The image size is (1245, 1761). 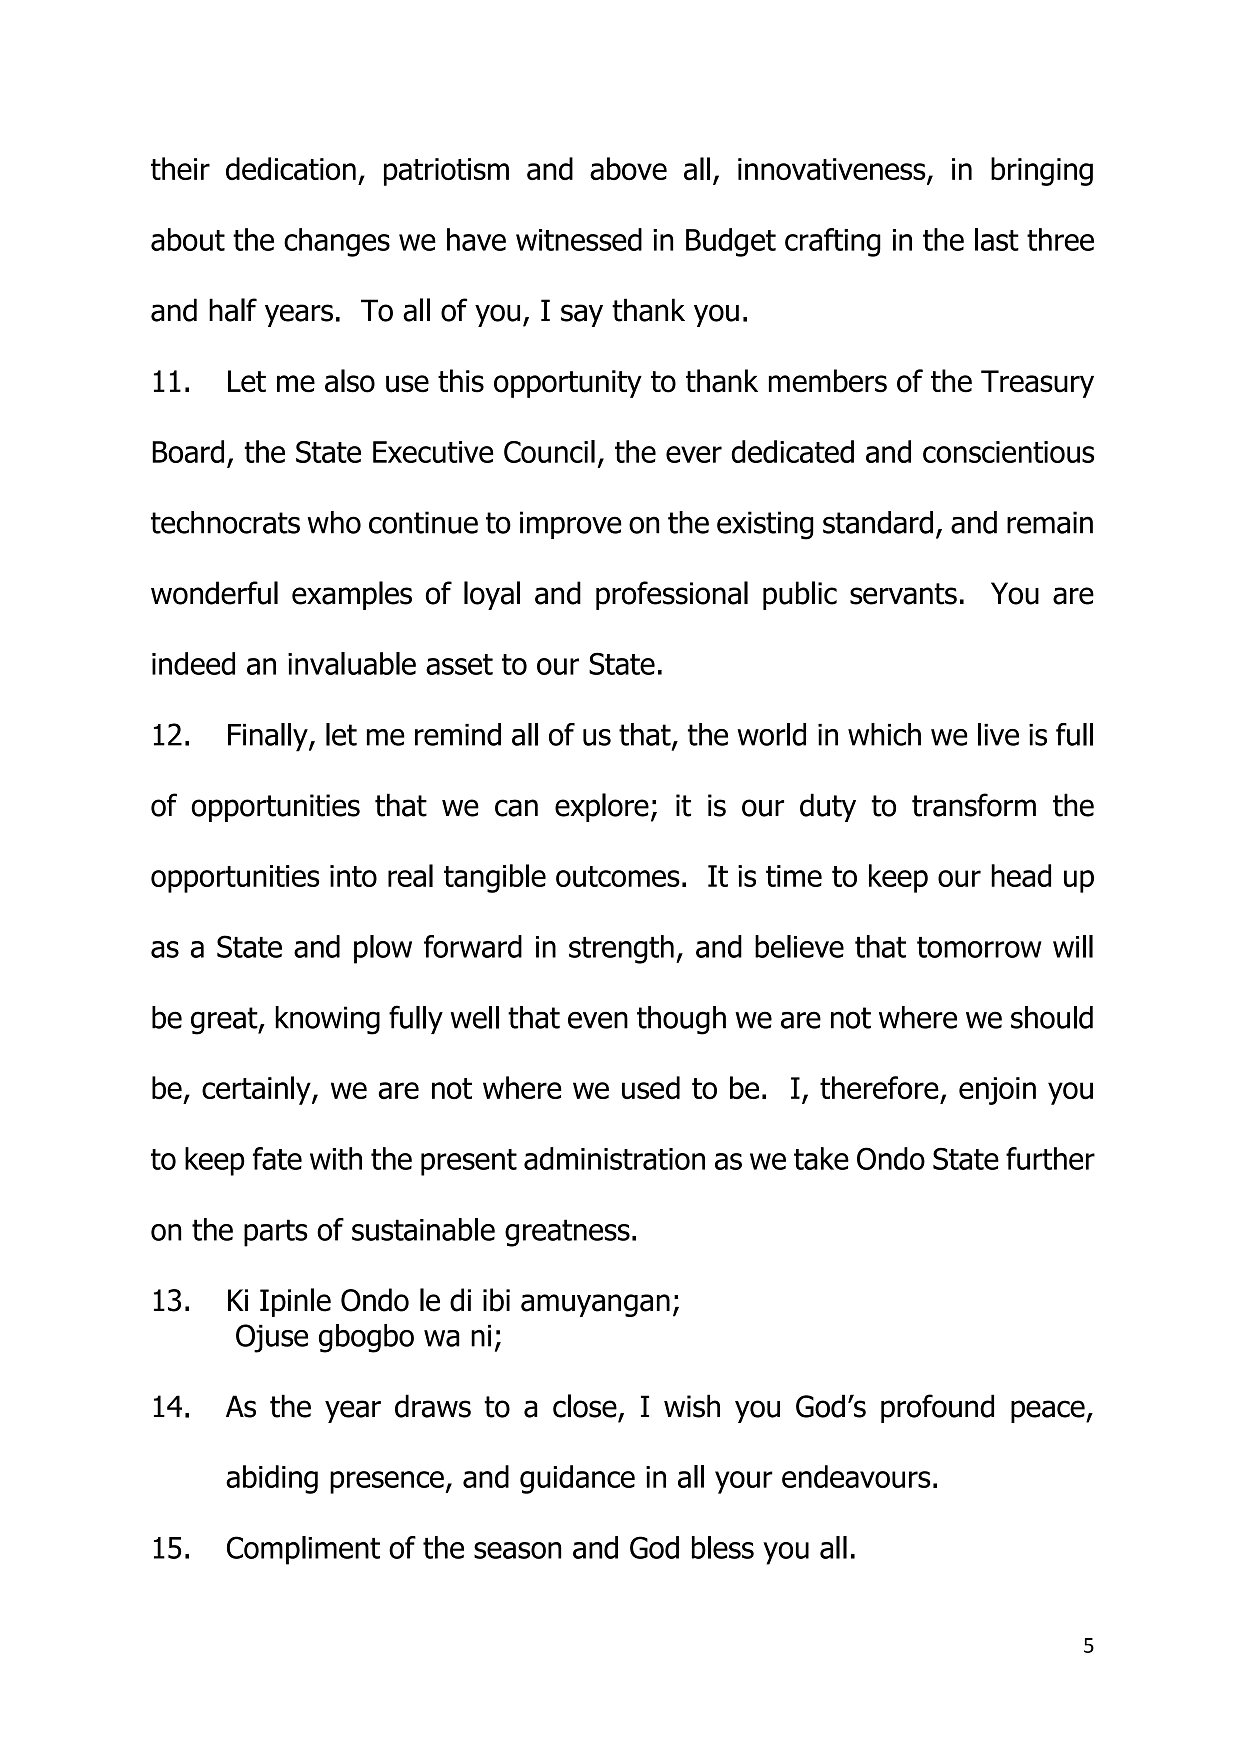 What do you see at coordinates (997, 239) in the screenshot?
I see `last` at bounding box center [997, 239].
